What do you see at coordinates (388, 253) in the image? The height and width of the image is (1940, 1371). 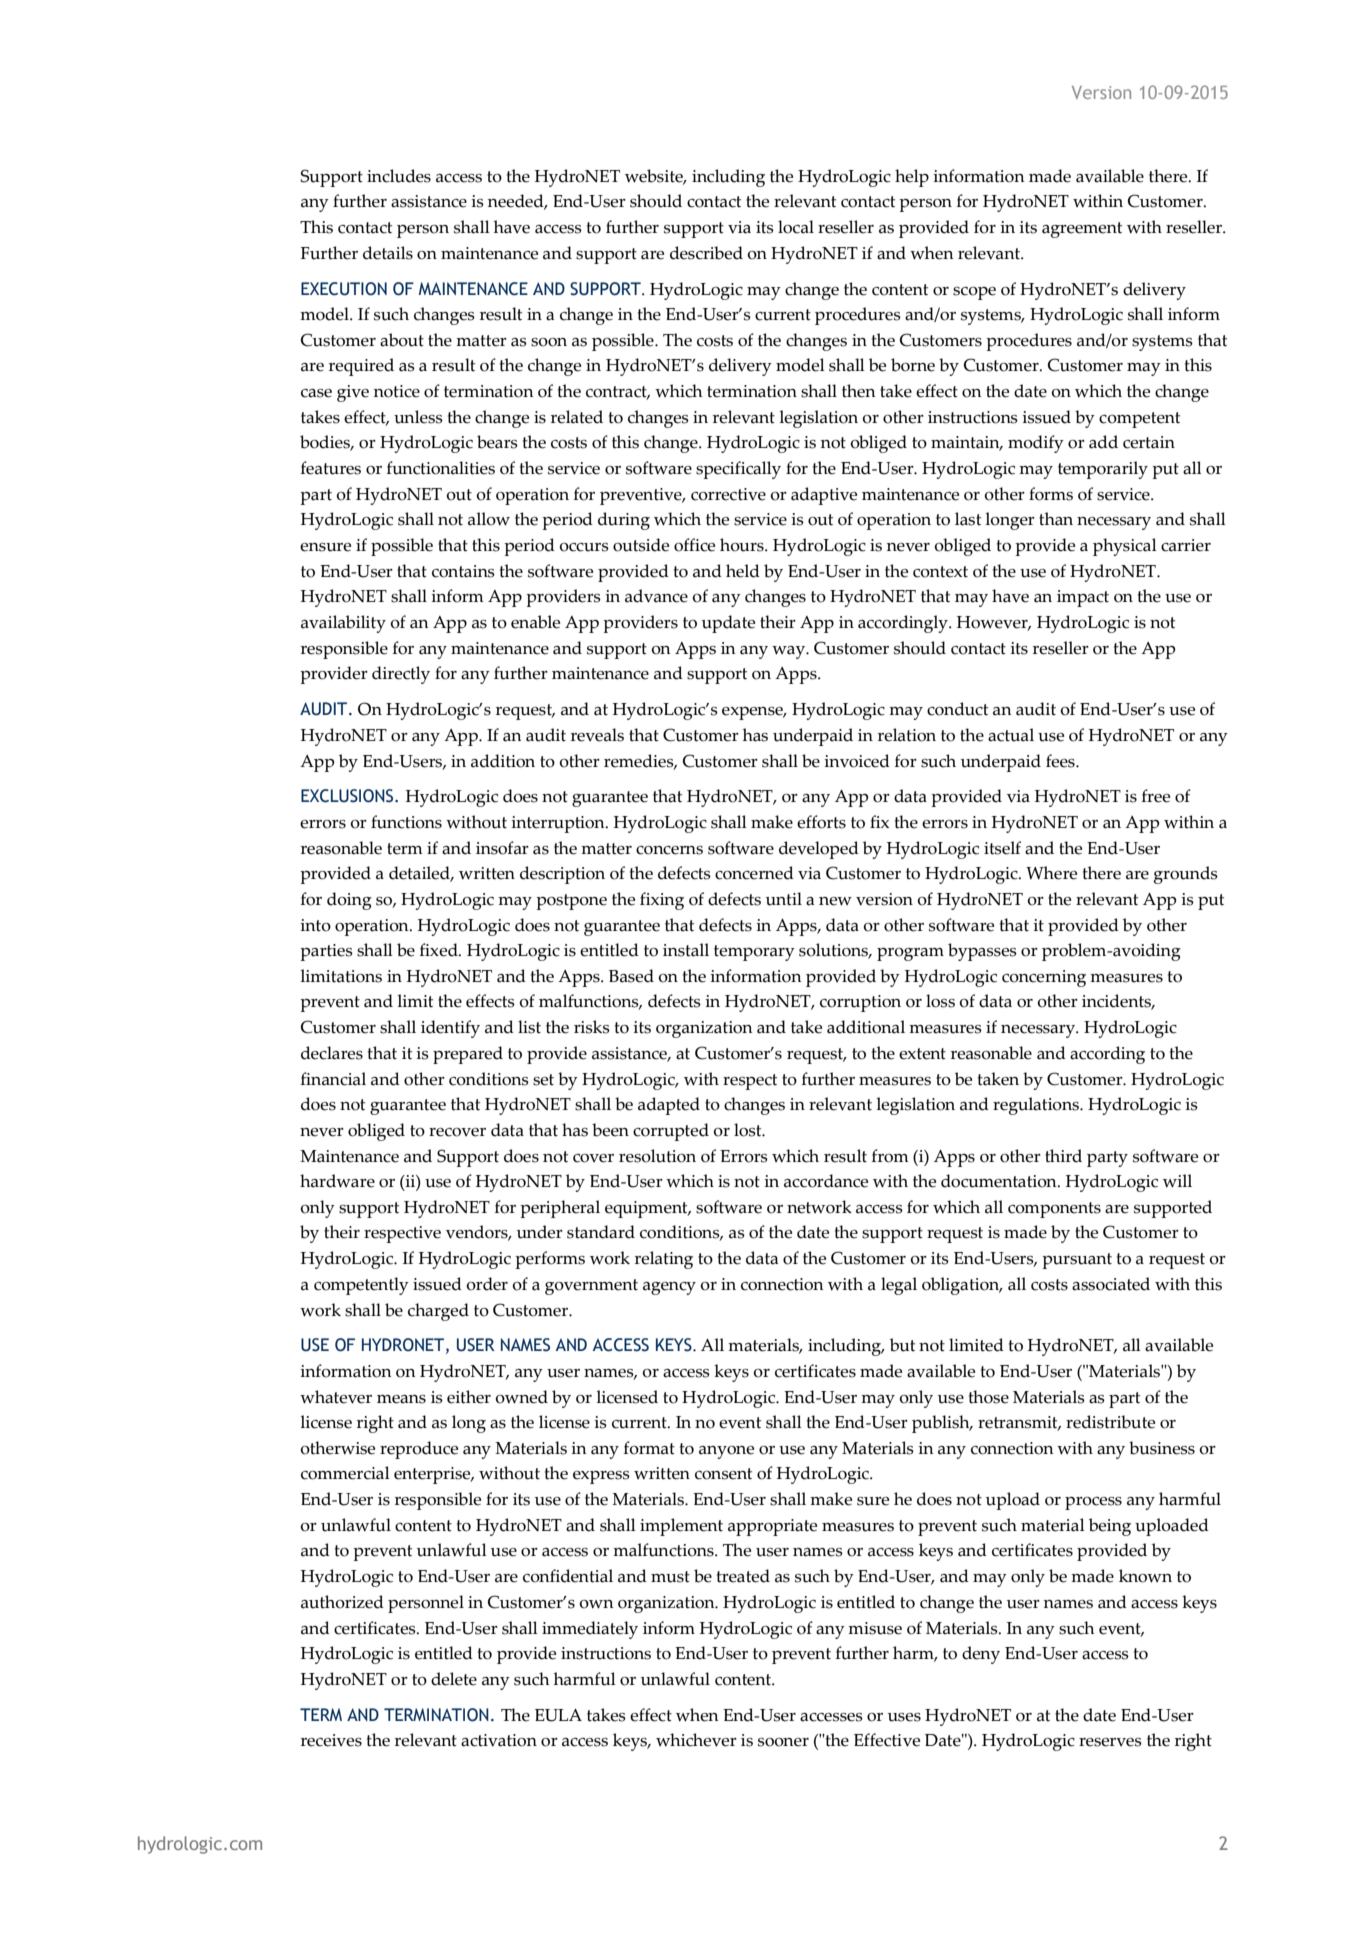 I see `details` at bounding box center [388, 253].
